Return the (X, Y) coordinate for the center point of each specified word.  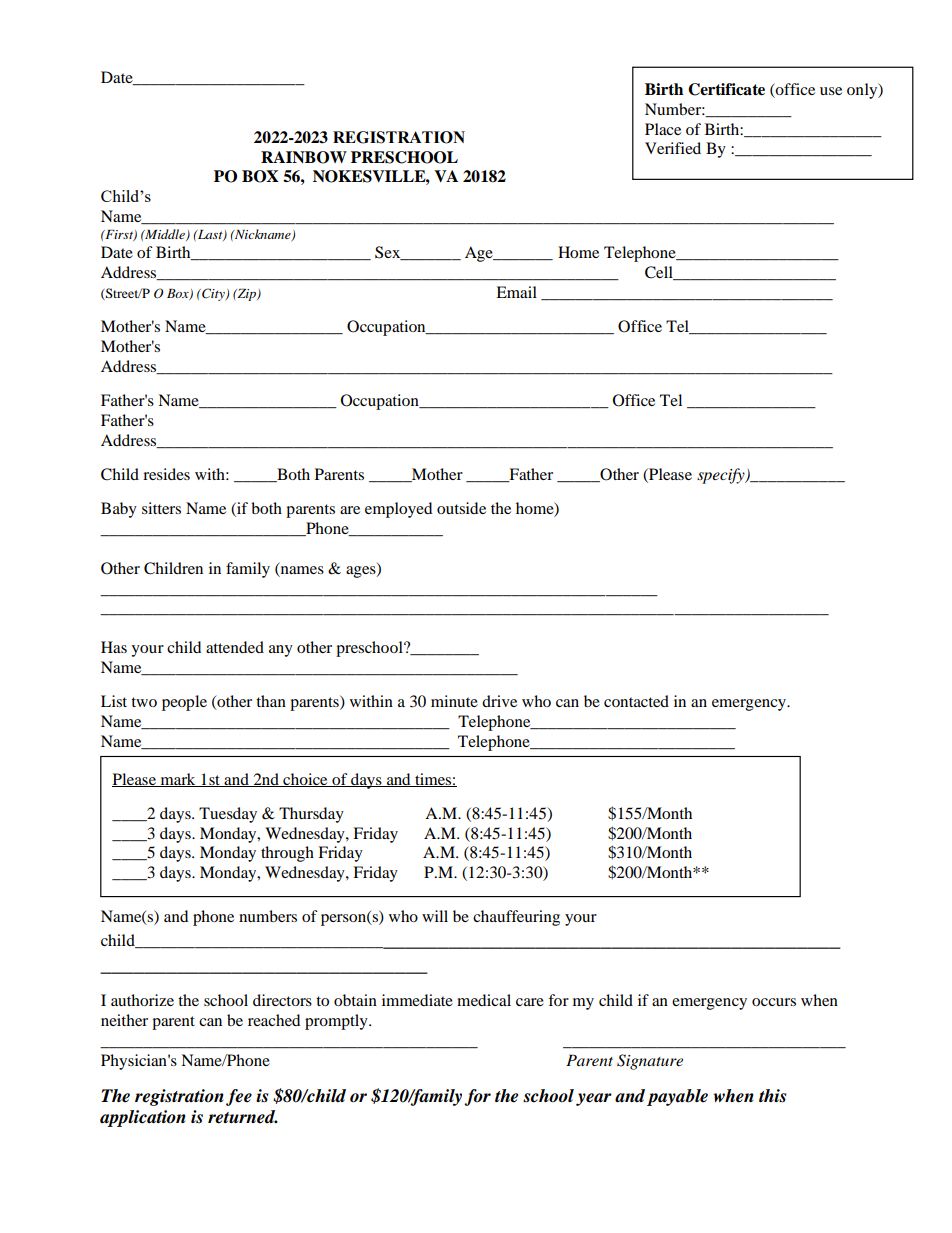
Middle (165, 235)
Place (663, 129)
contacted (636, 701)
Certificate (726, 89)
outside (461, 508)
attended (235, 647)
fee (239, 1097)
